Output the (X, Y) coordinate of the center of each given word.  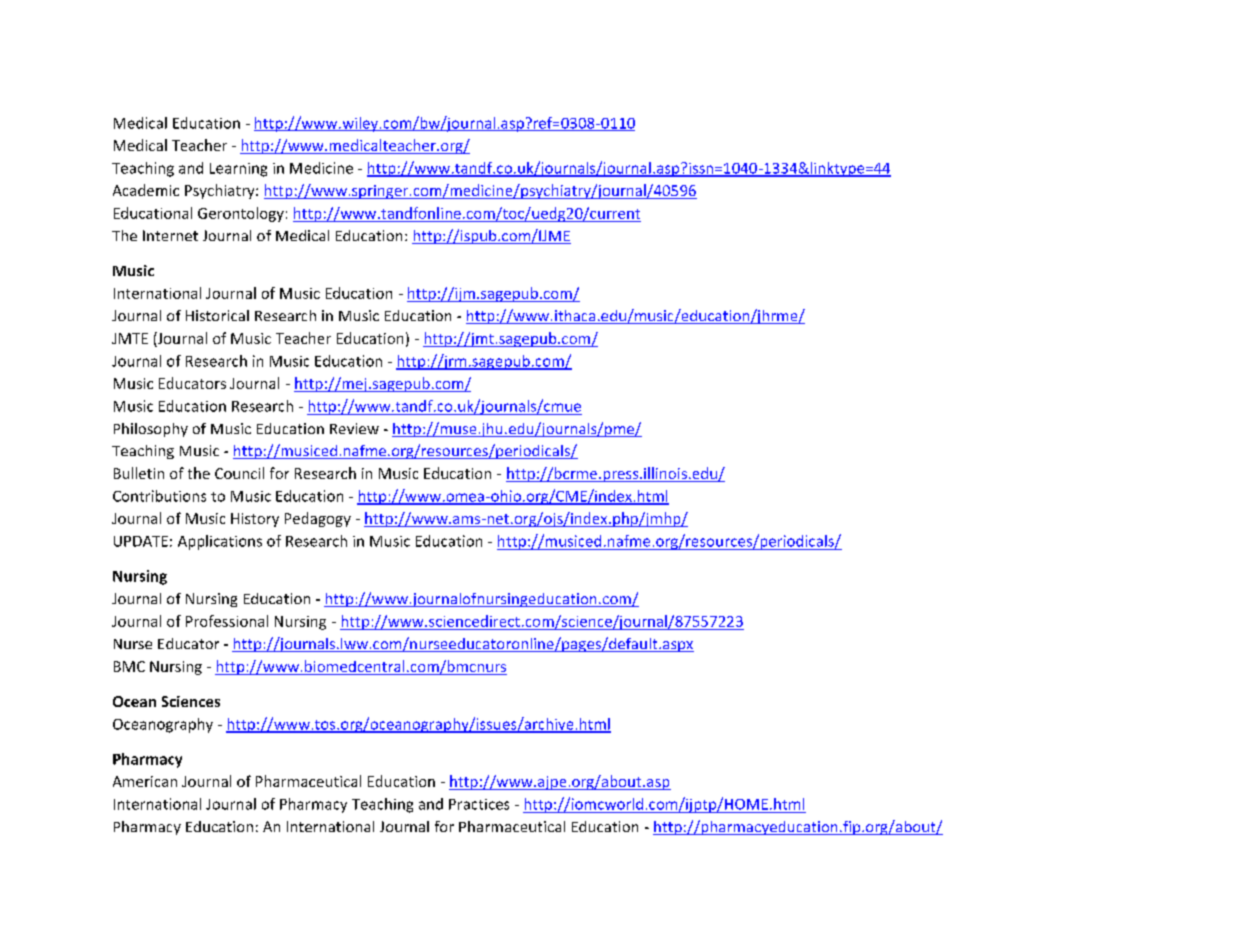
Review (354, 428)
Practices (479, 804)
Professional (227, 621)
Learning (238, 170)
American (145, 781)
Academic (146, 190)
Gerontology (241, 214)
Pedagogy (318, 519)
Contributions (159, 496)
